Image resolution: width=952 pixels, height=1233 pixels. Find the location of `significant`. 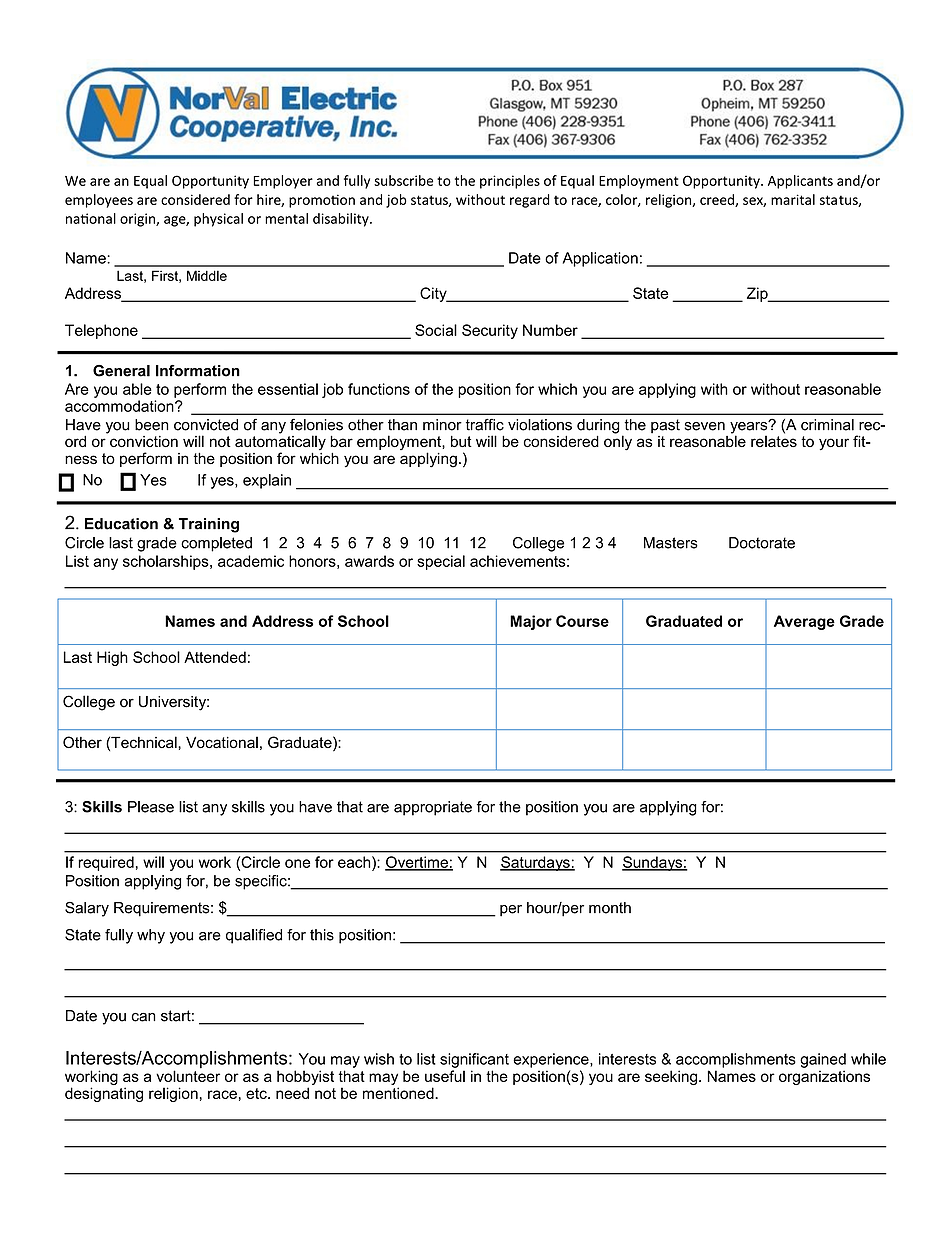

significant is located at coordinates (474, 1060).
